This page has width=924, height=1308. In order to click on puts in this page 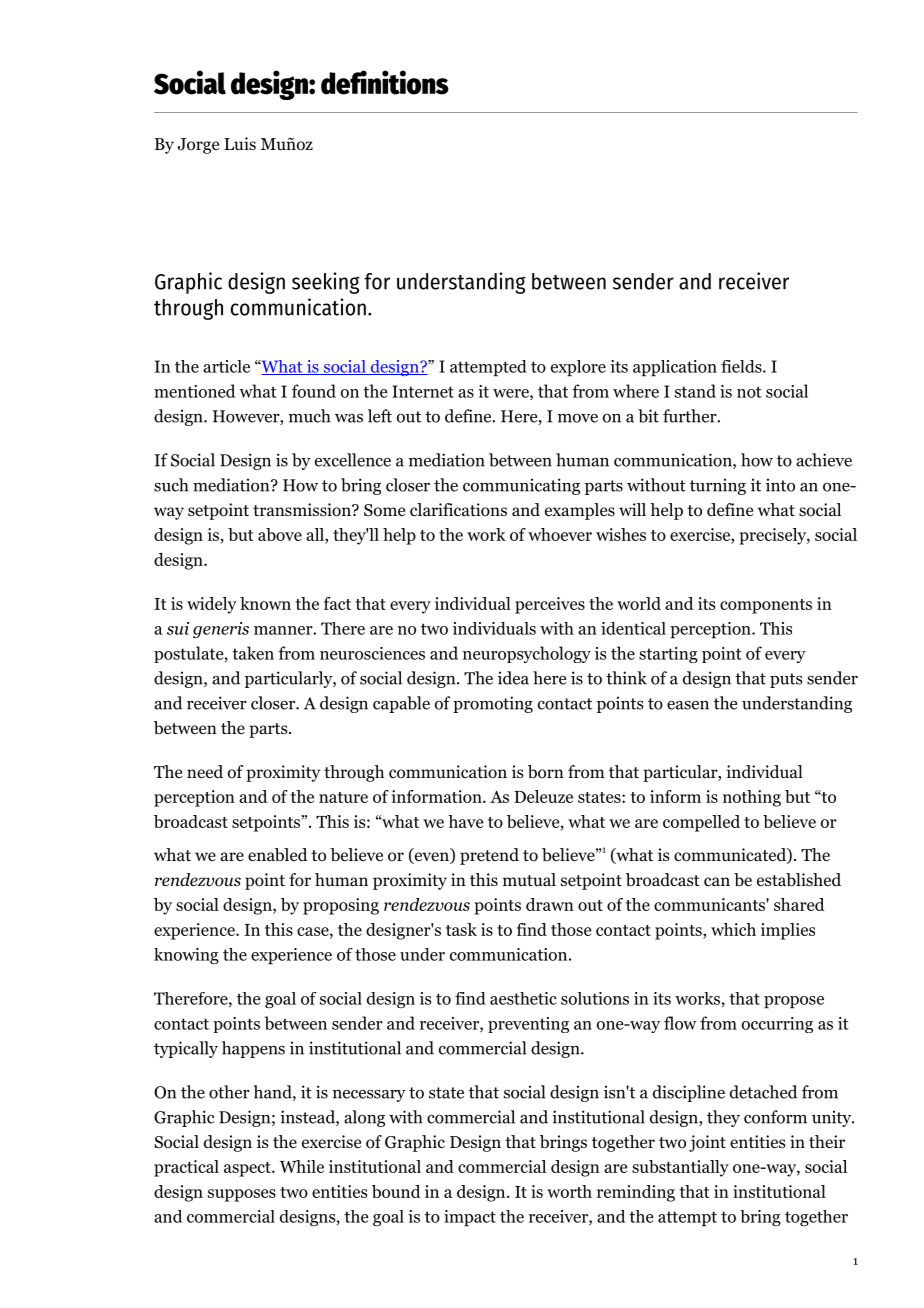, I will do `click(786, 680)`.
